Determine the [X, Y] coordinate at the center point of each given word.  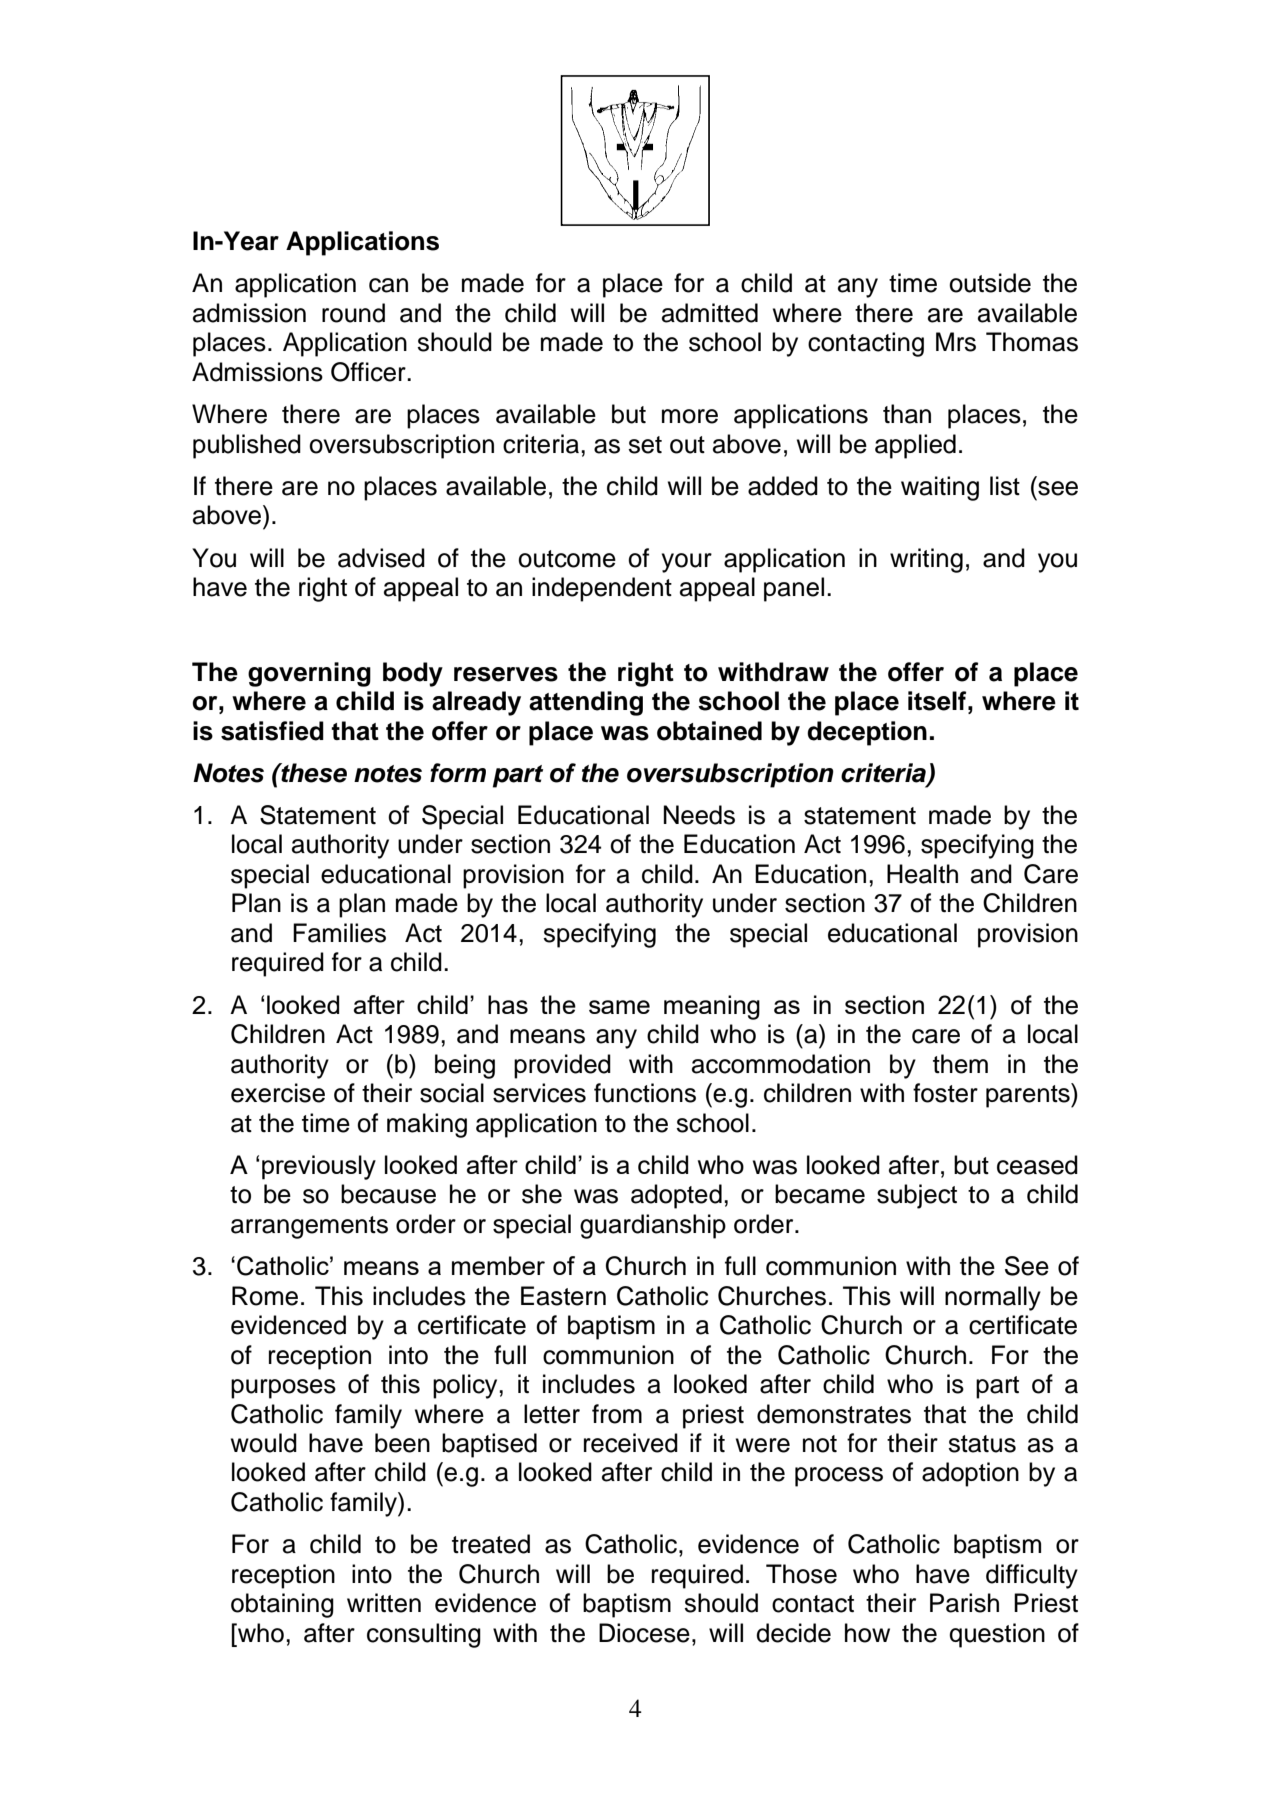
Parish [964, 1603]
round [353, 313]
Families [339, 933]
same [619, 1007]
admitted [710, 313]
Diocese [644, 1633]
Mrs [956, 342]
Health [922, 874]
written [384, 1603]
